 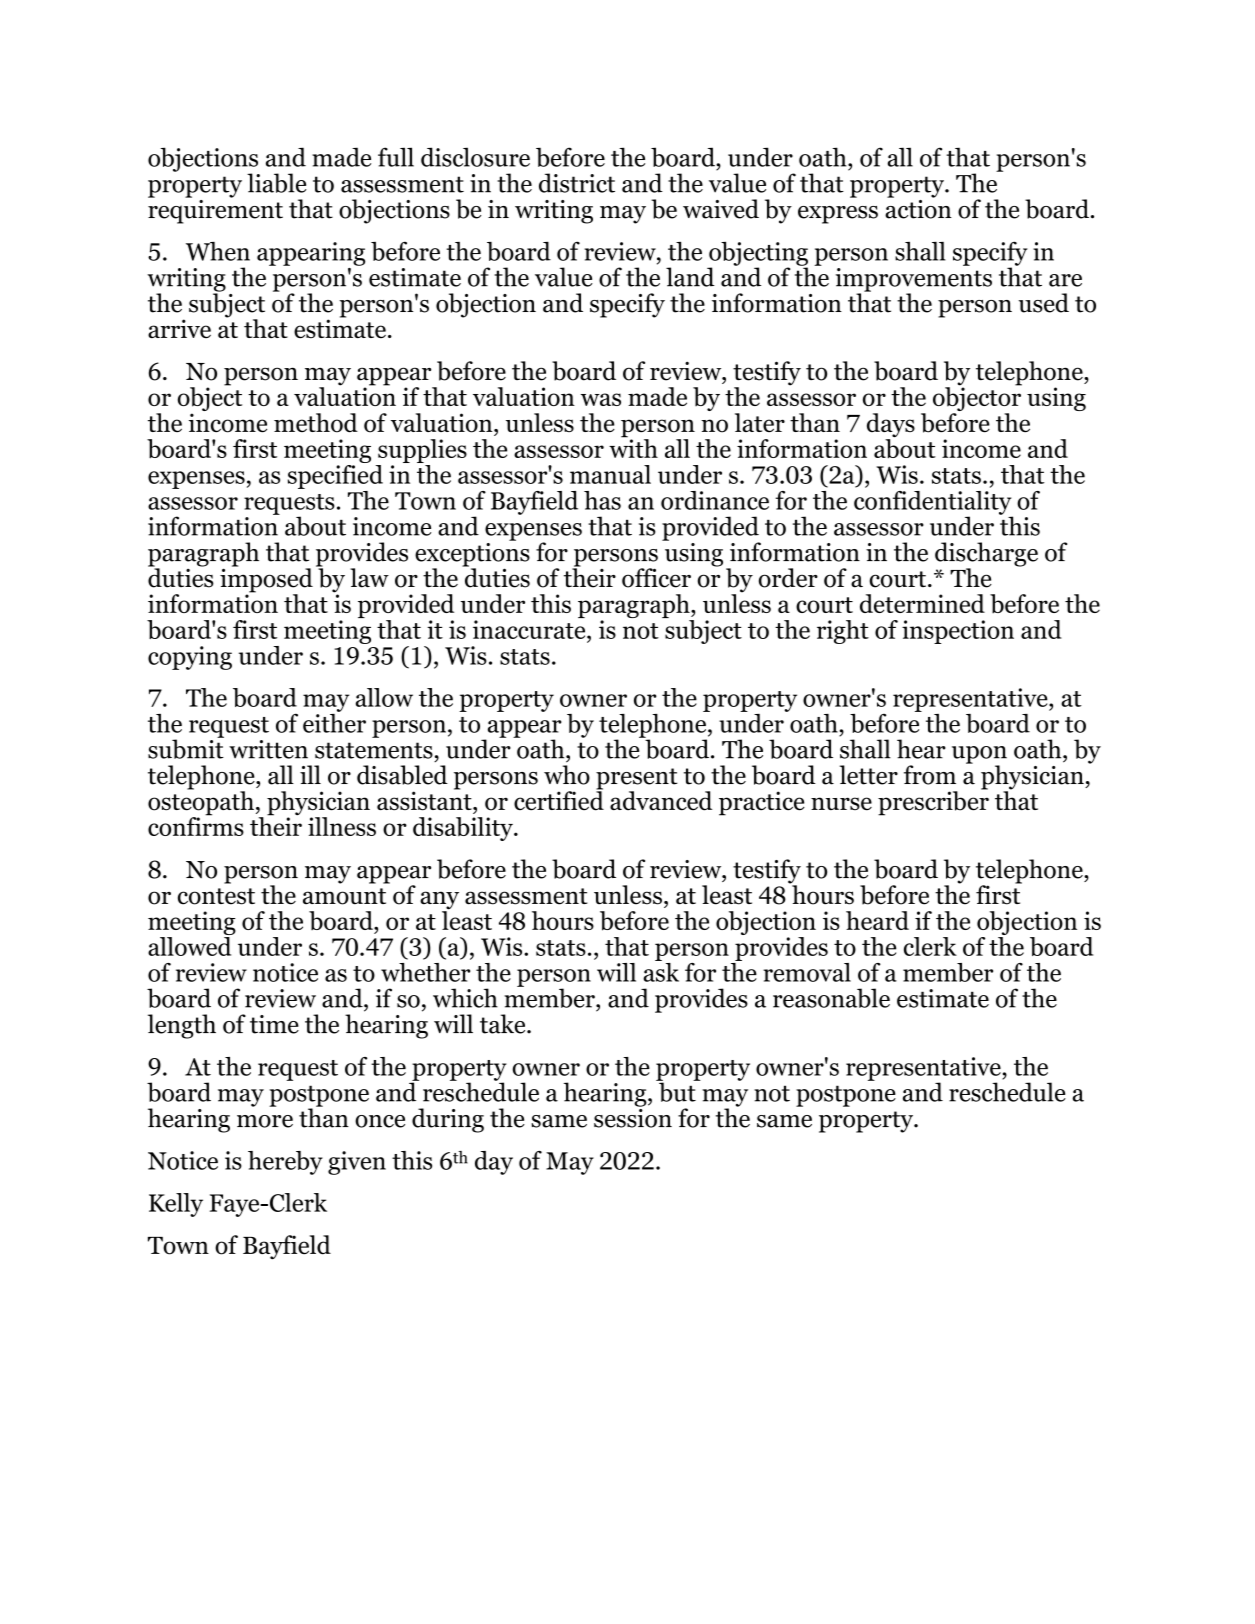 What do you see at coordinates (807, 972) in the screenshot?
I see `removal` at bounding box center [807, 972].
